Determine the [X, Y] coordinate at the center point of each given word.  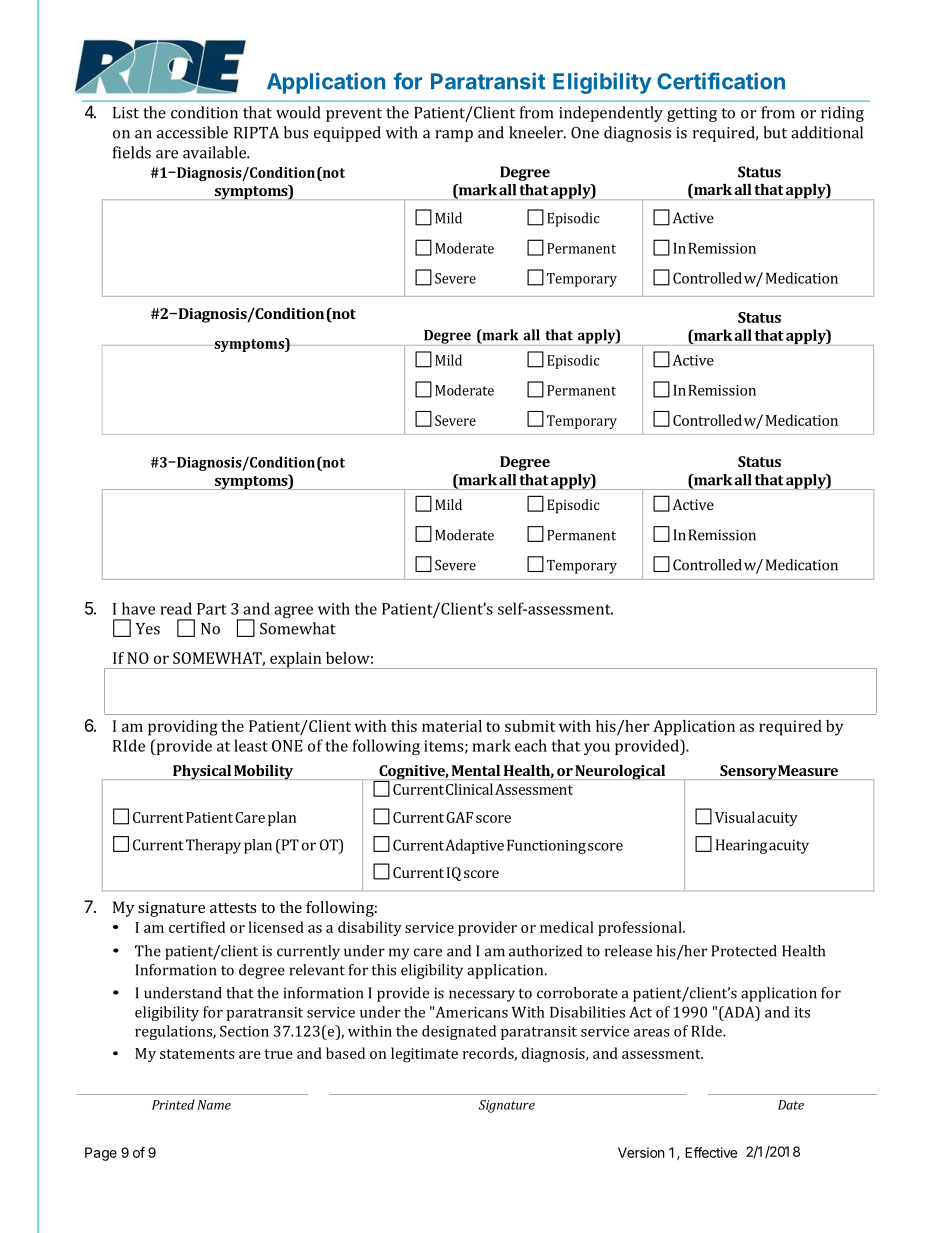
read [176, 608]
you [597, 749]
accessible [192, 132]
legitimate [424, 1055]
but [775, 132]
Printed [173, 1104]
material [452, 726]
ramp [454, 136]
